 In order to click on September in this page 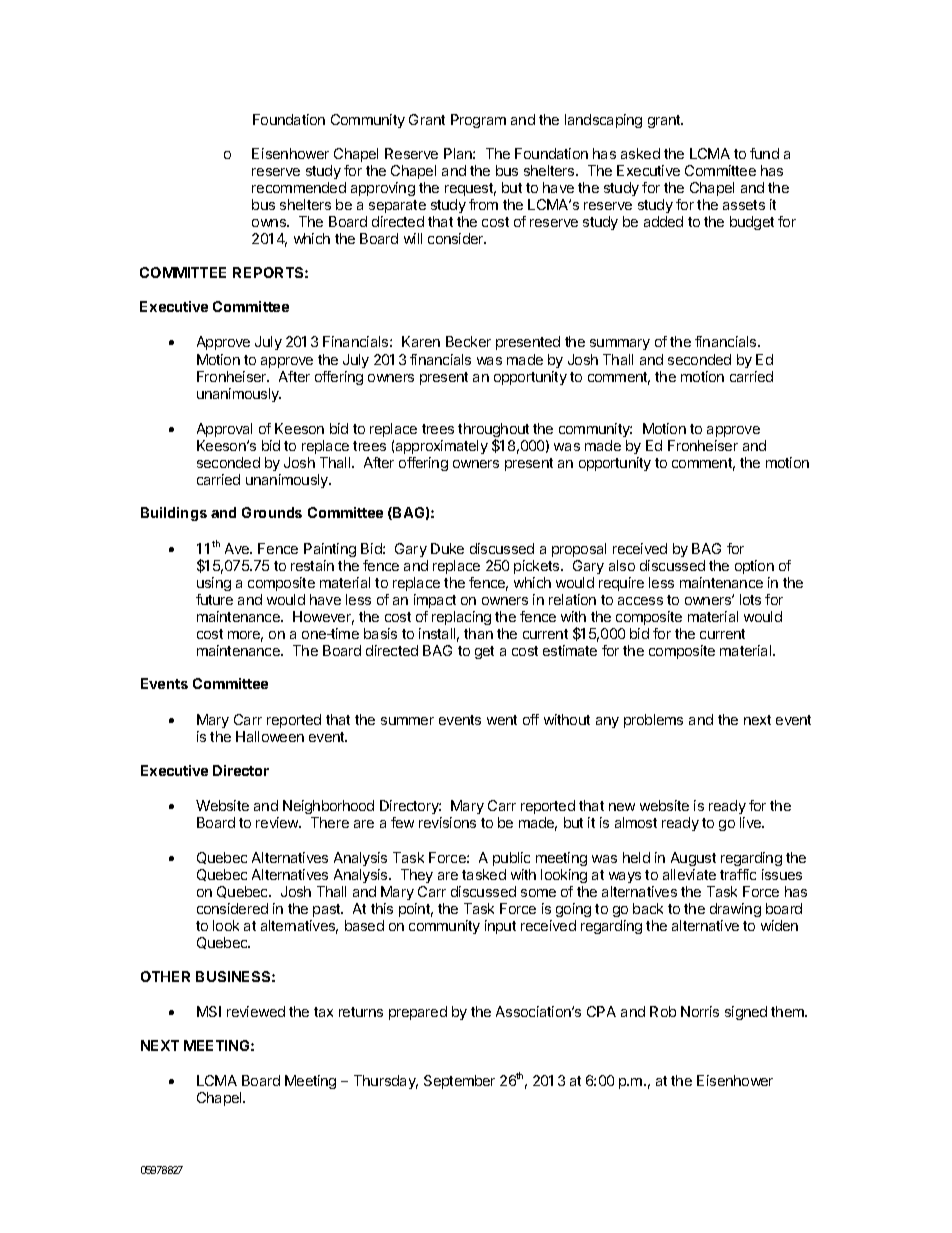, I will do `click(459, 1082)`.
